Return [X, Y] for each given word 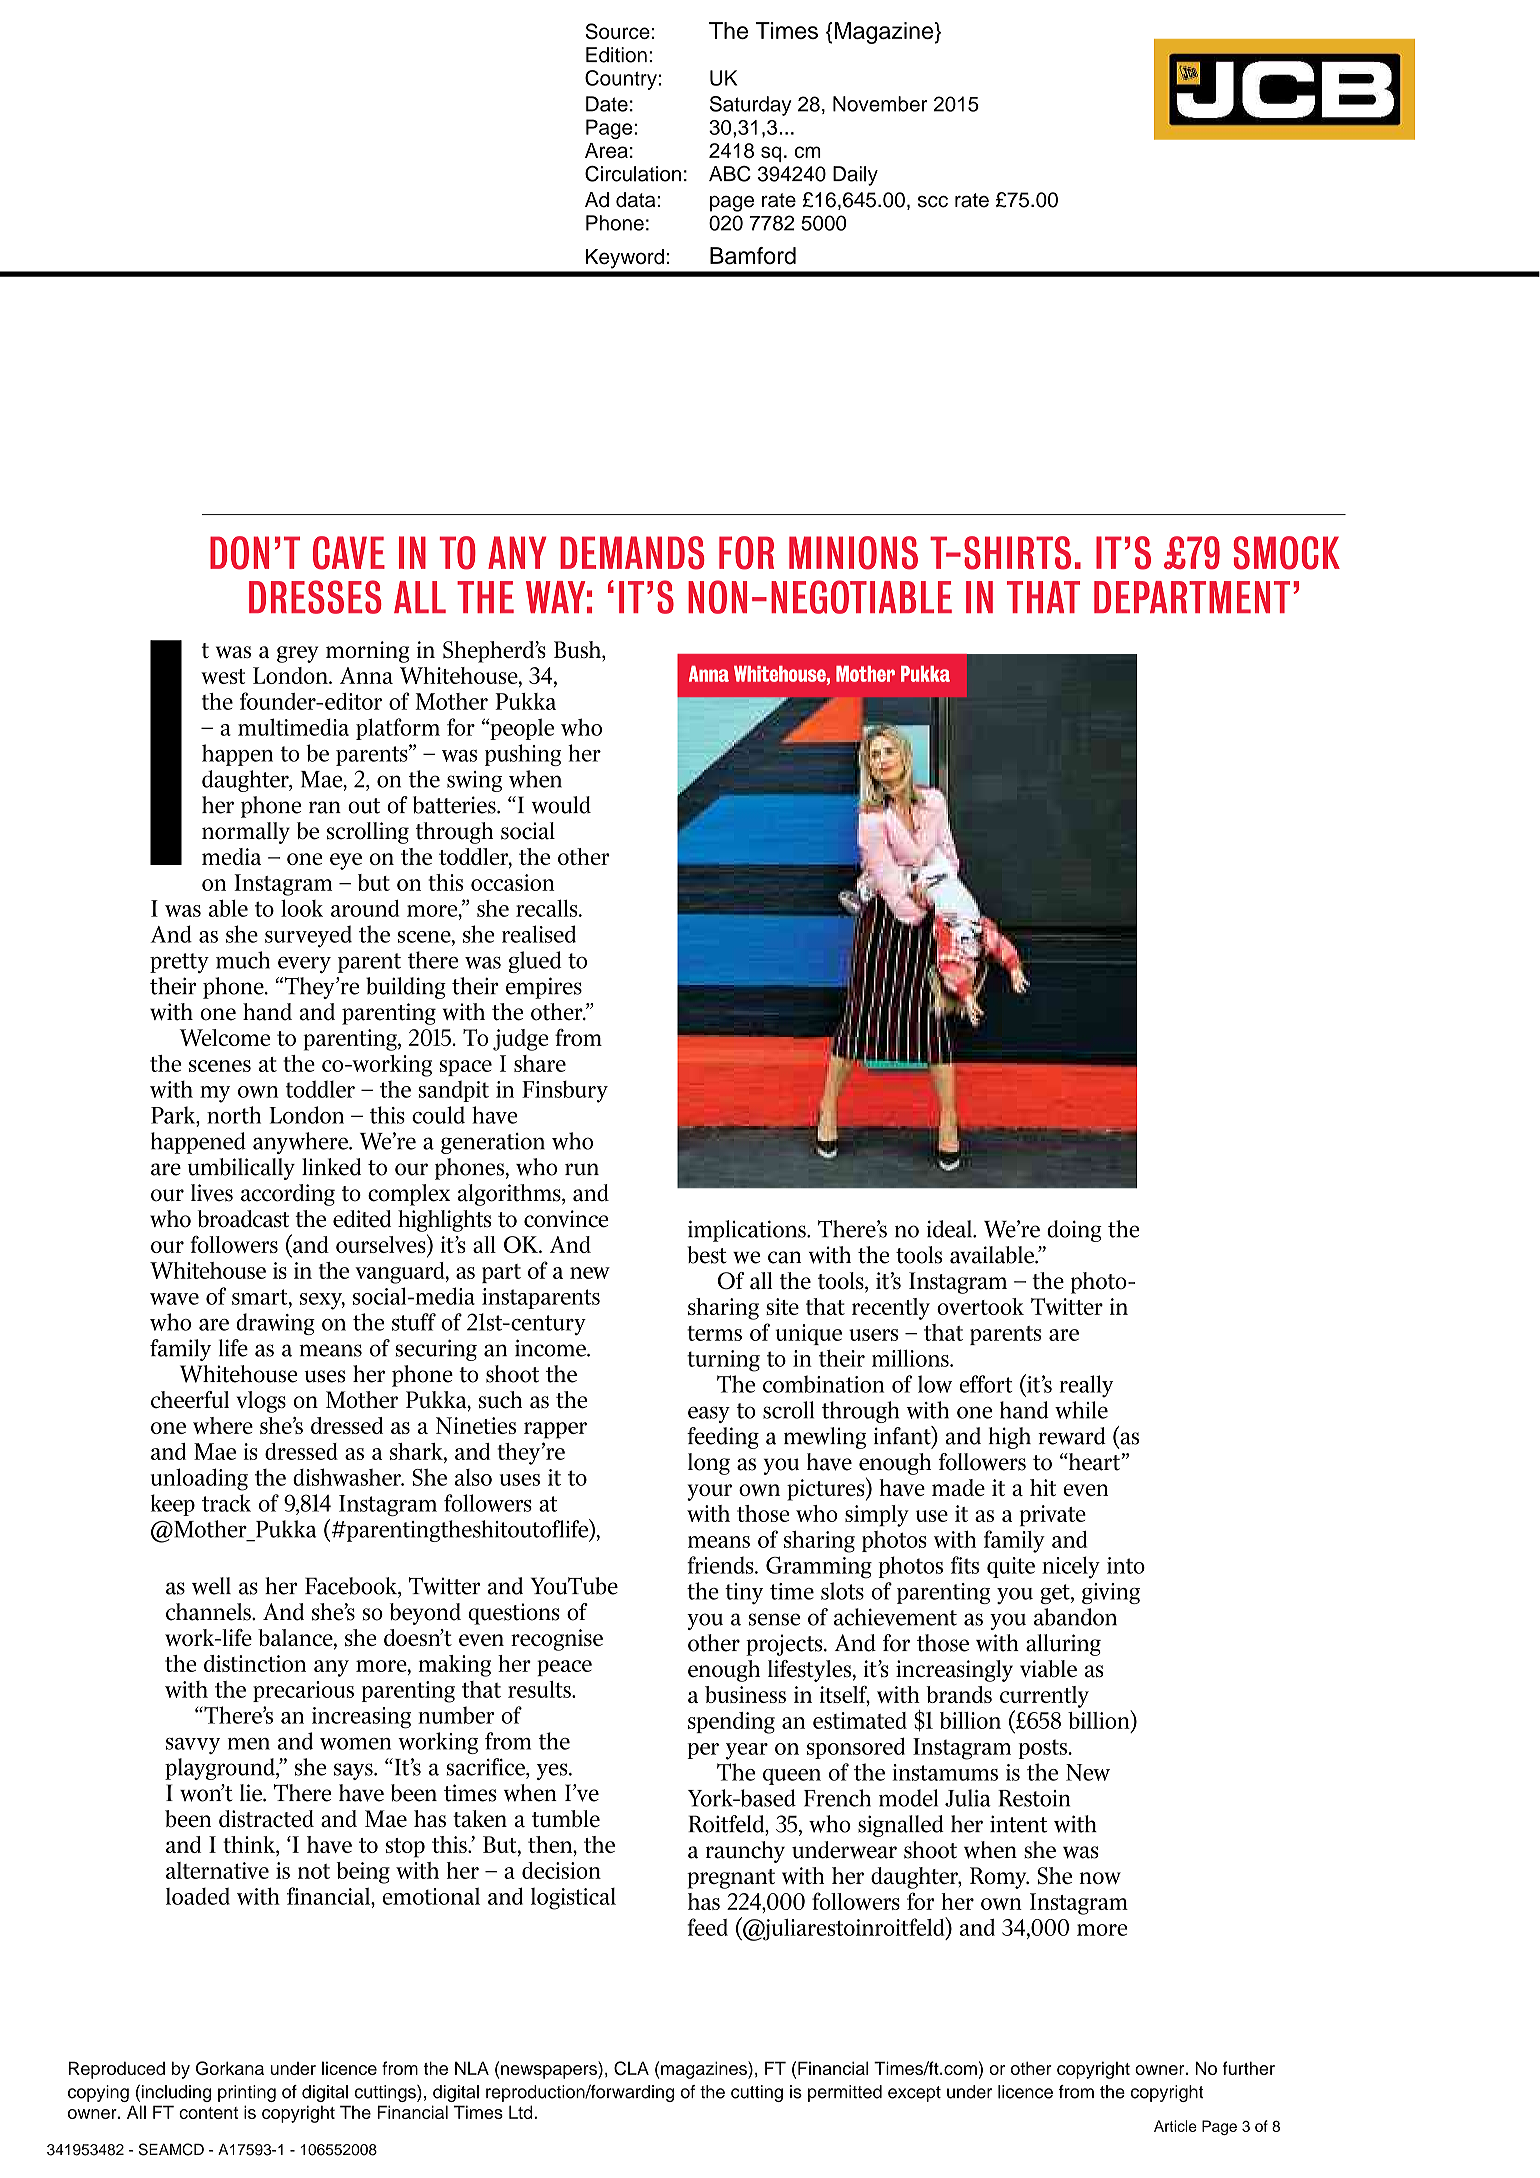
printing [247, 2093]
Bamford [753, 256]
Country [621, 80]
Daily [855, 176]
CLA [631, 2068]
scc [933, 202]
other [1031, 2068]
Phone [615, 223]
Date [607, 104]
